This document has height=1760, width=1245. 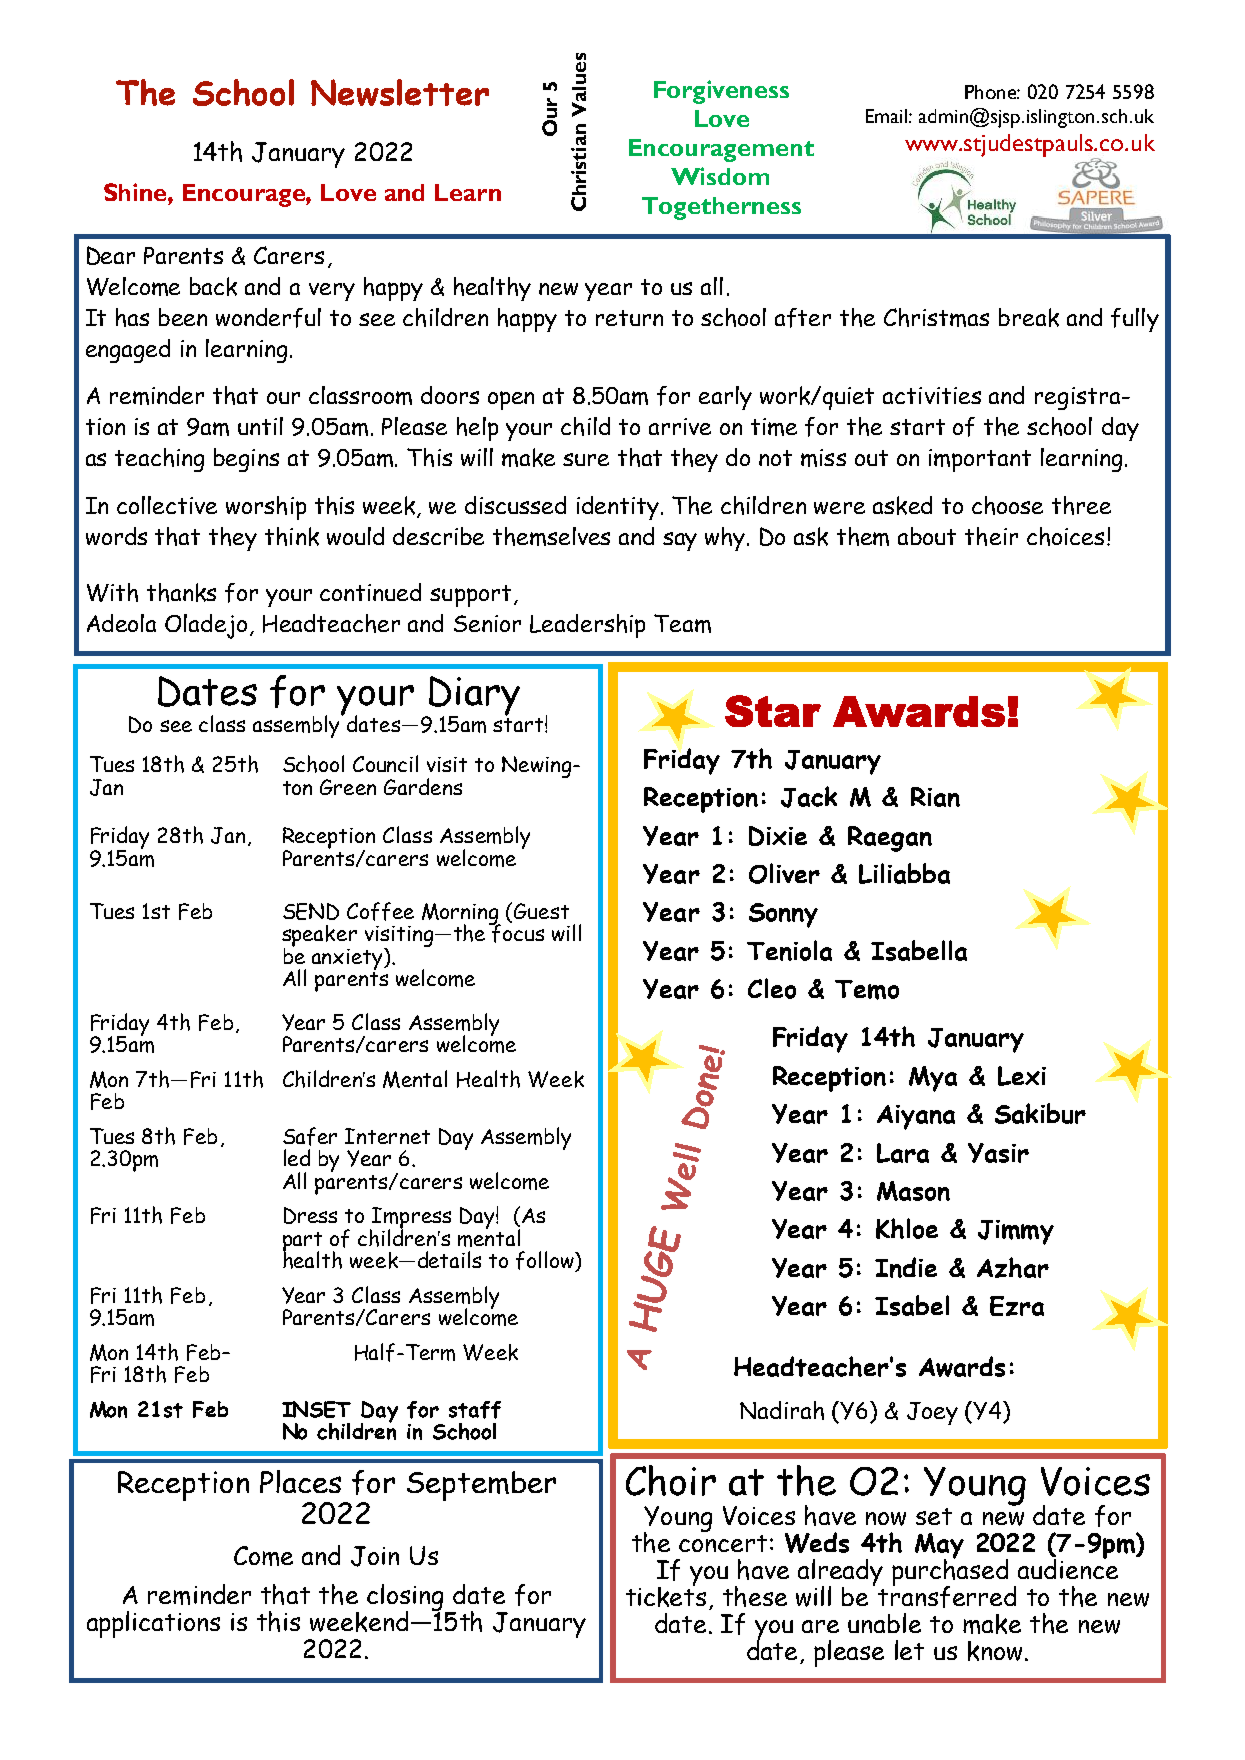 What do you see at coordinates (375, 1556) in the document?
I see `Join` at bounding box center [375, 1556].
